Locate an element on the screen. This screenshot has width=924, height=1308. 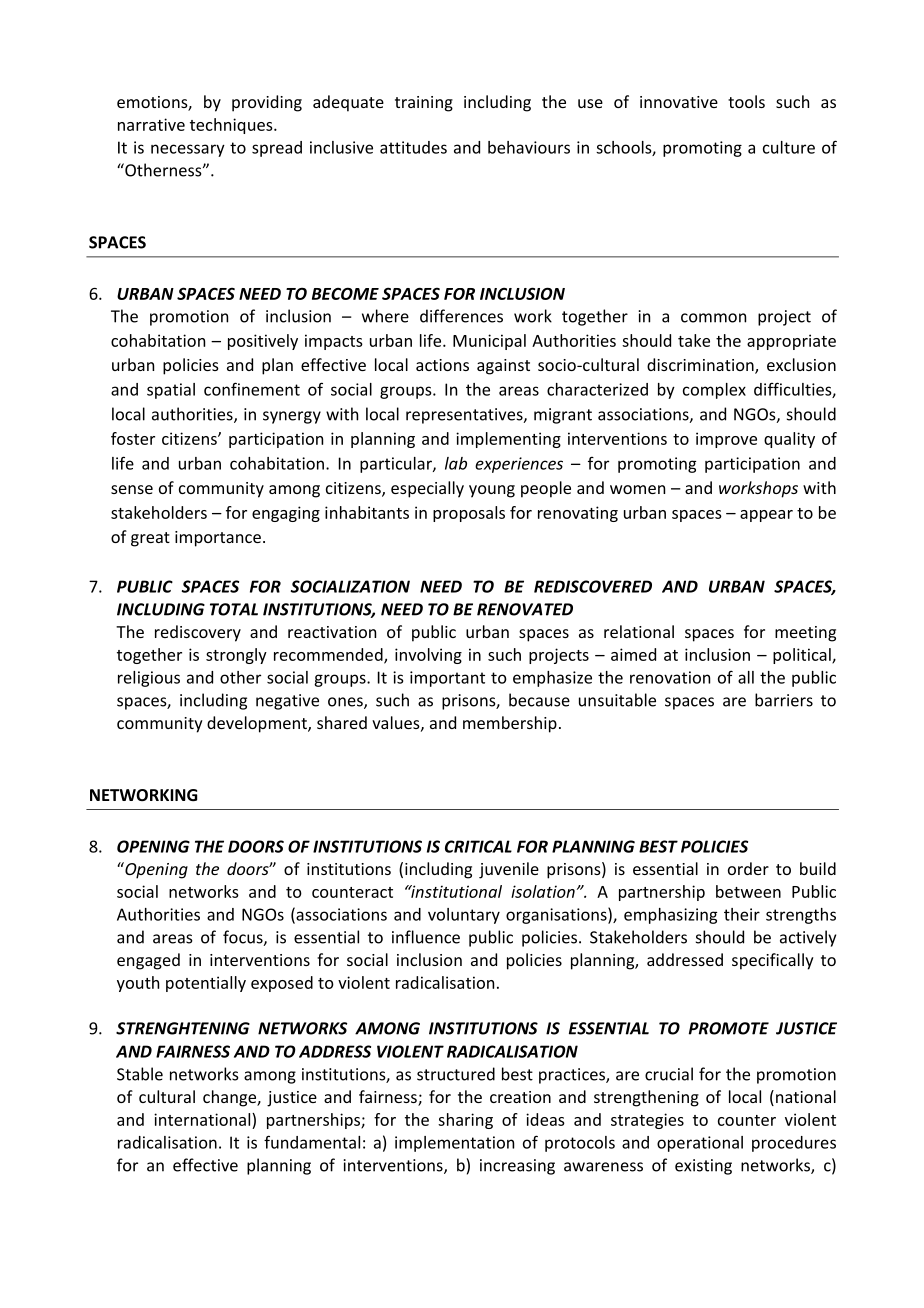
behaviours is located at coordinates (529, 147).
